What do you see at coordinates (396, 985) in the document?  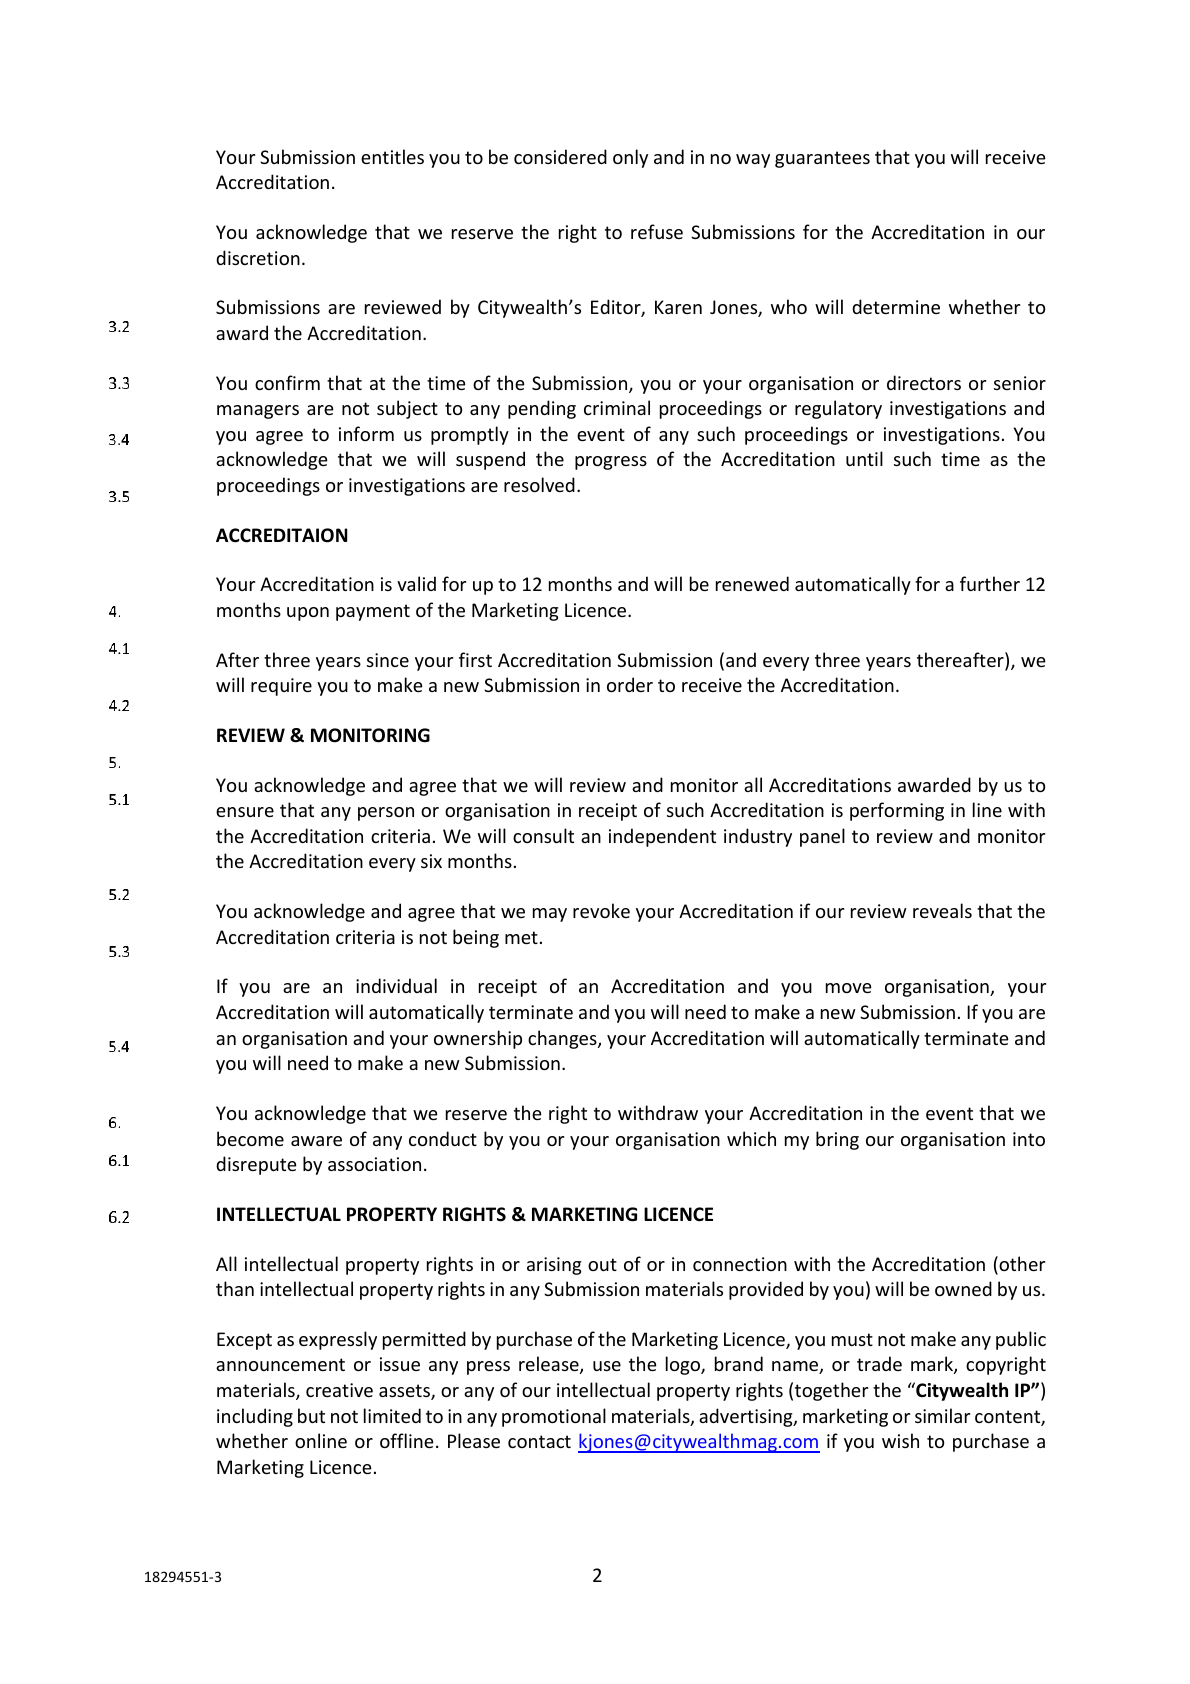 I see `individual` at bounding box center [396, 985].
